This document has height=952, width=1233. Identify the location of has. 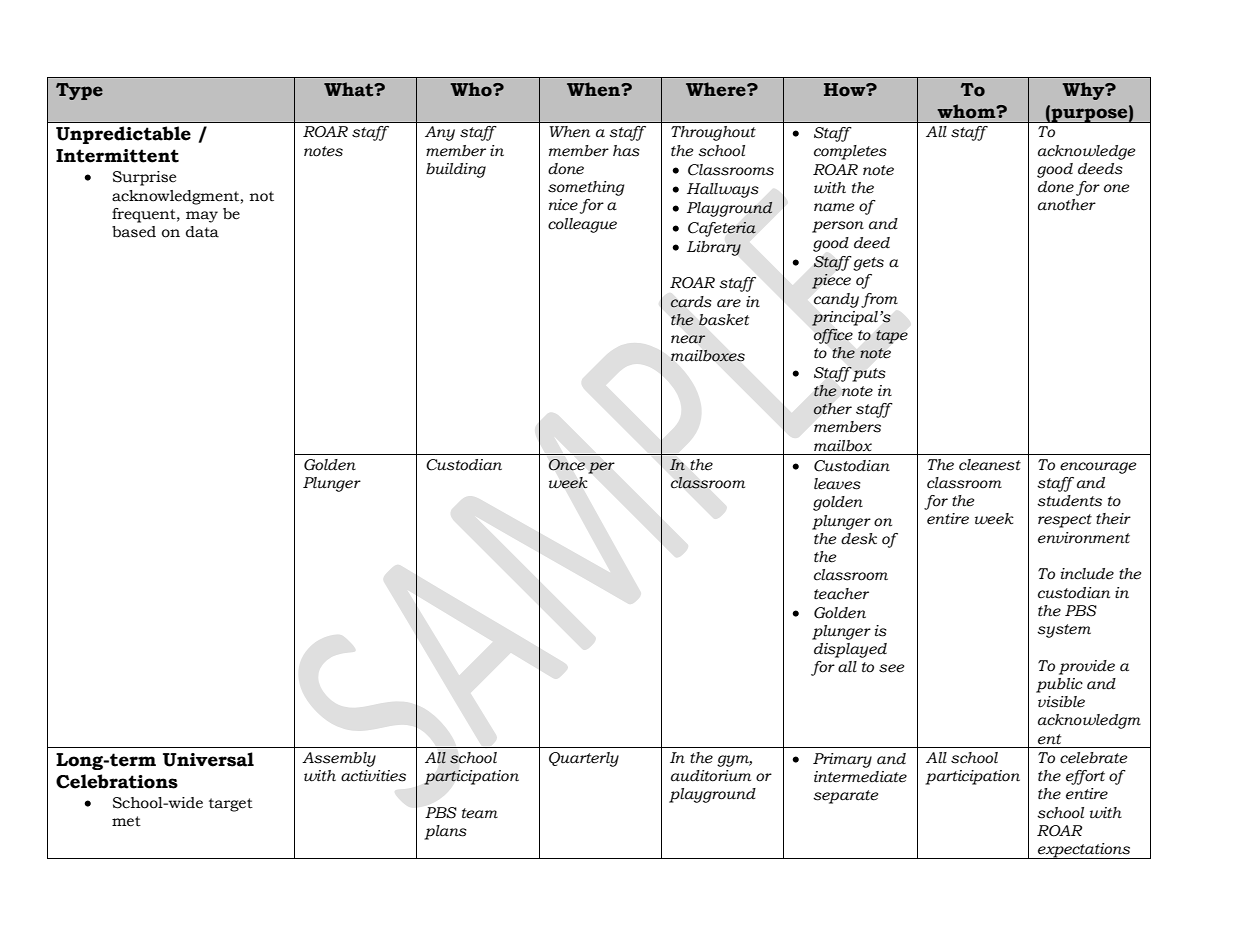
(626, 151).
